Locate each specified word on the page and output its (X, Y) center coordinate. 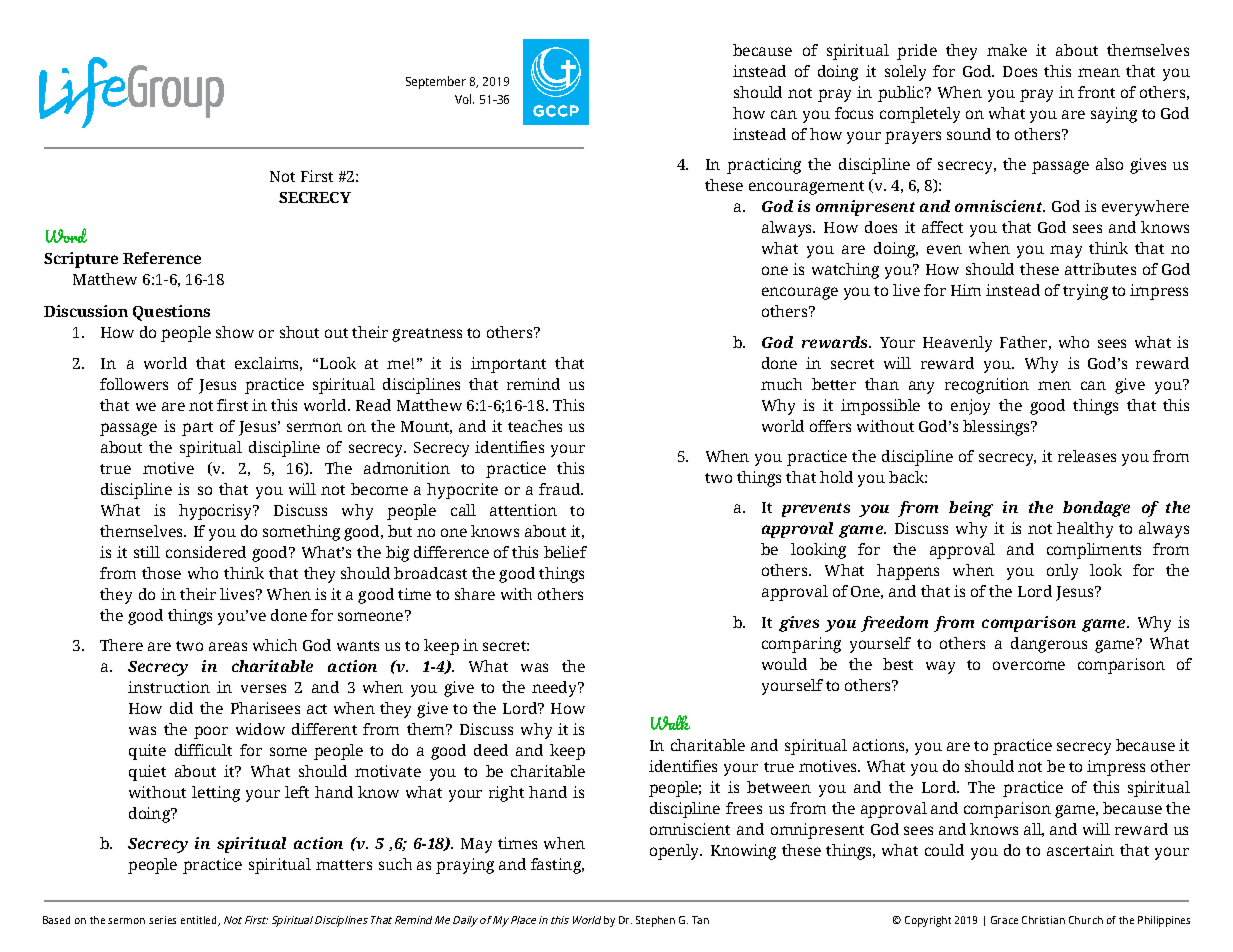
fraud (561, 489)
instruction (169, 687)
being (971, 509)
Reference (162, 258)
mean (1099, 72)
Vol (464, 99)
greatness (427, 335)
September (436, 82)
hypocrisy (217, 512)
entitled (200, 921)
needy (555, 689)
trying (1085, 292)
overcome (1029, 665)
